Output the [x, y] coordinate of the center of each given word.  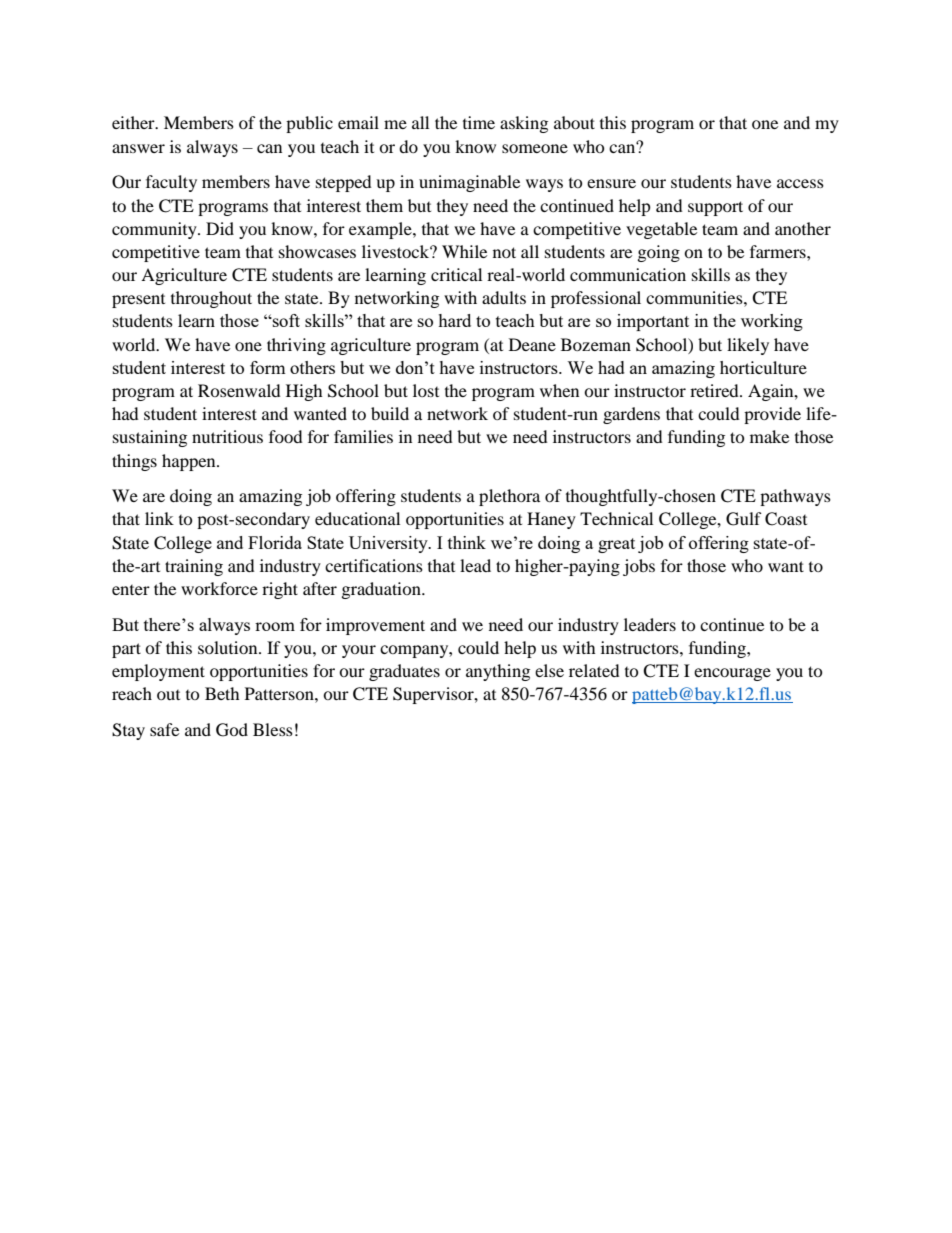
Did [220, 228]
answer [138, 148]
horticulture [763, 367]
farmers [779, 251]
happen [190, 462]
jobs [639, 567]
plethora [509, 497]
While [464, 251]
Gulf [744, 519]
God [232, 730]
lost [426, 390]
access [800, 183]
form [268, 367]
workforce [219, 588]
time [479, 122]
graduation [382, 590]
